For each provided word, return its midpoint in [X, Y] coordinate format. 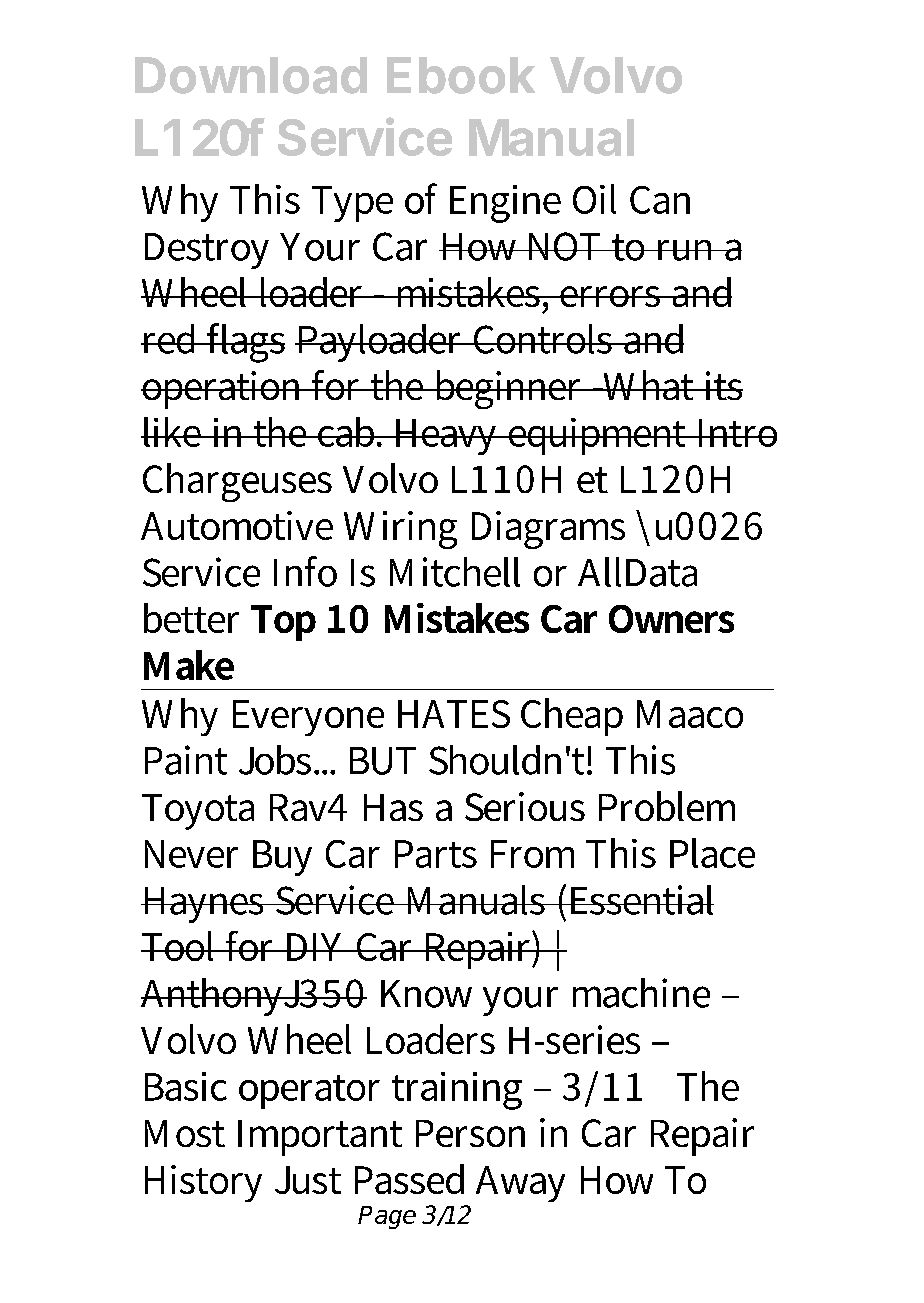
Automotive [237, 525]
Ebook [461, 75]
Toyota [198, 812]
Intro [735, 433]
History [203, 1183]
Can [660, 200]
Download [251, 75]
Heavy [446, 437]
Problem [667, 806]
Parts [436, 854]
